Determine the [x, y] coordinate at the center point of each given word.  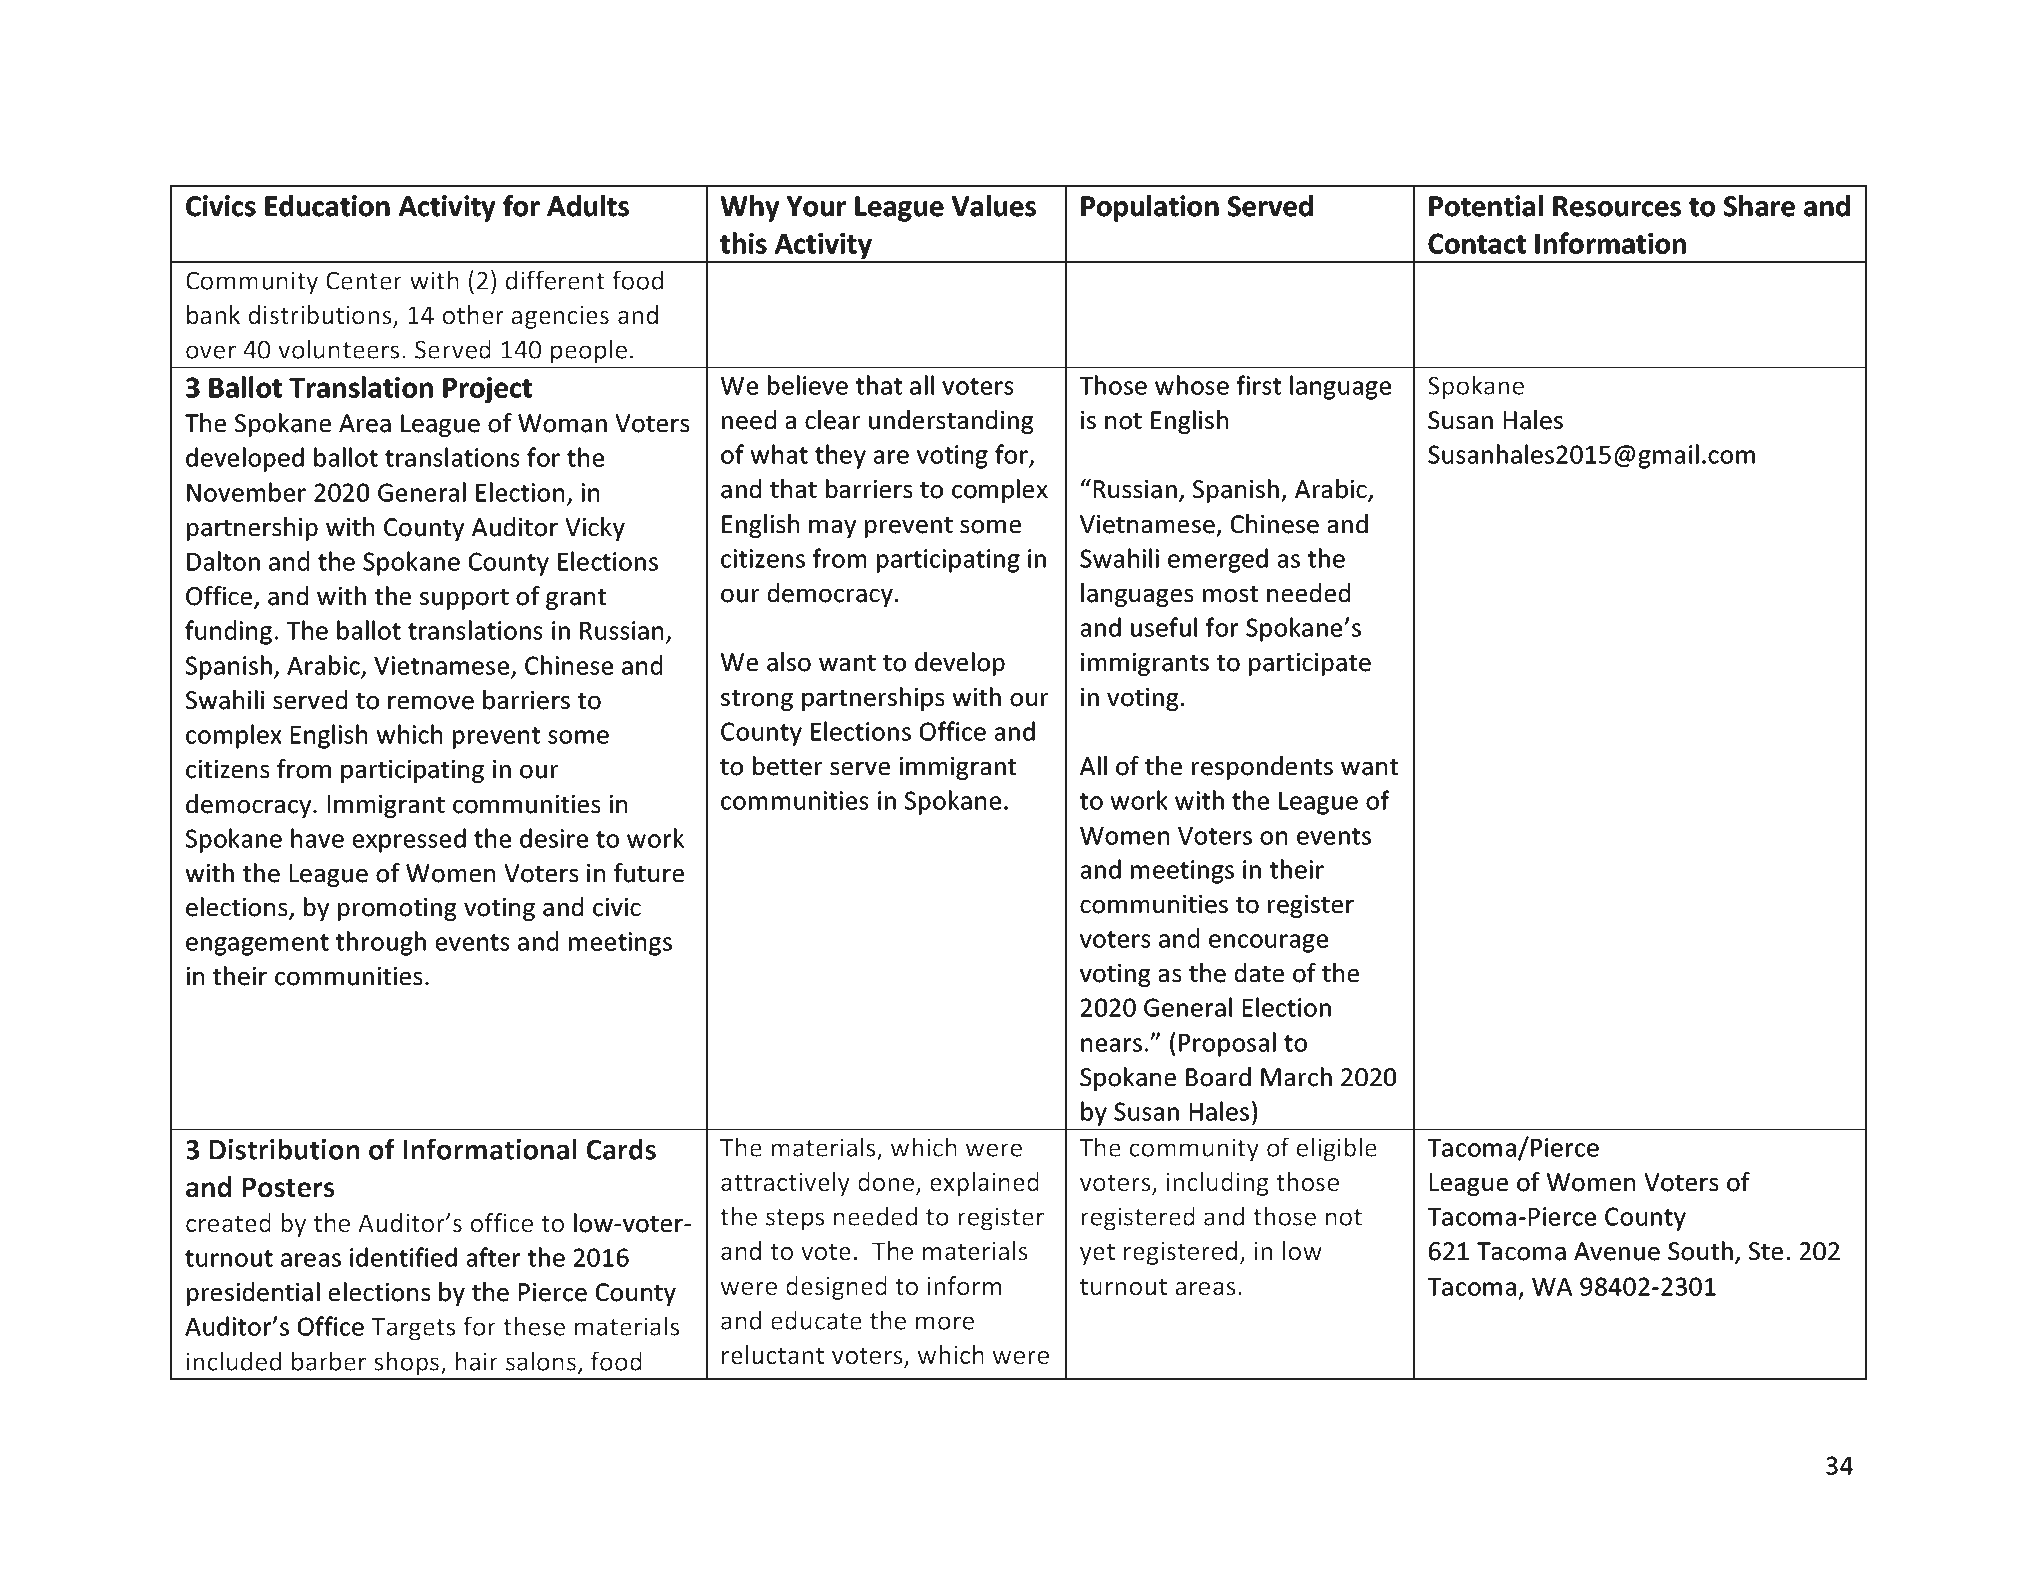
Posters [288, 1187]
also [789, 662]
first [1259, 385]
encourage [1268, 943]
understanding [951, 422]
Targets [413, 1329]
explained [984, 1184]
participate [1310, 664]
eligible [1337, 1149]
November [246, 492]
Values [994, 206]
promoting [397, 909]
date [1259, 973]
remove [431, 703]
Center [364, 280]
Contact [1477, 243]
